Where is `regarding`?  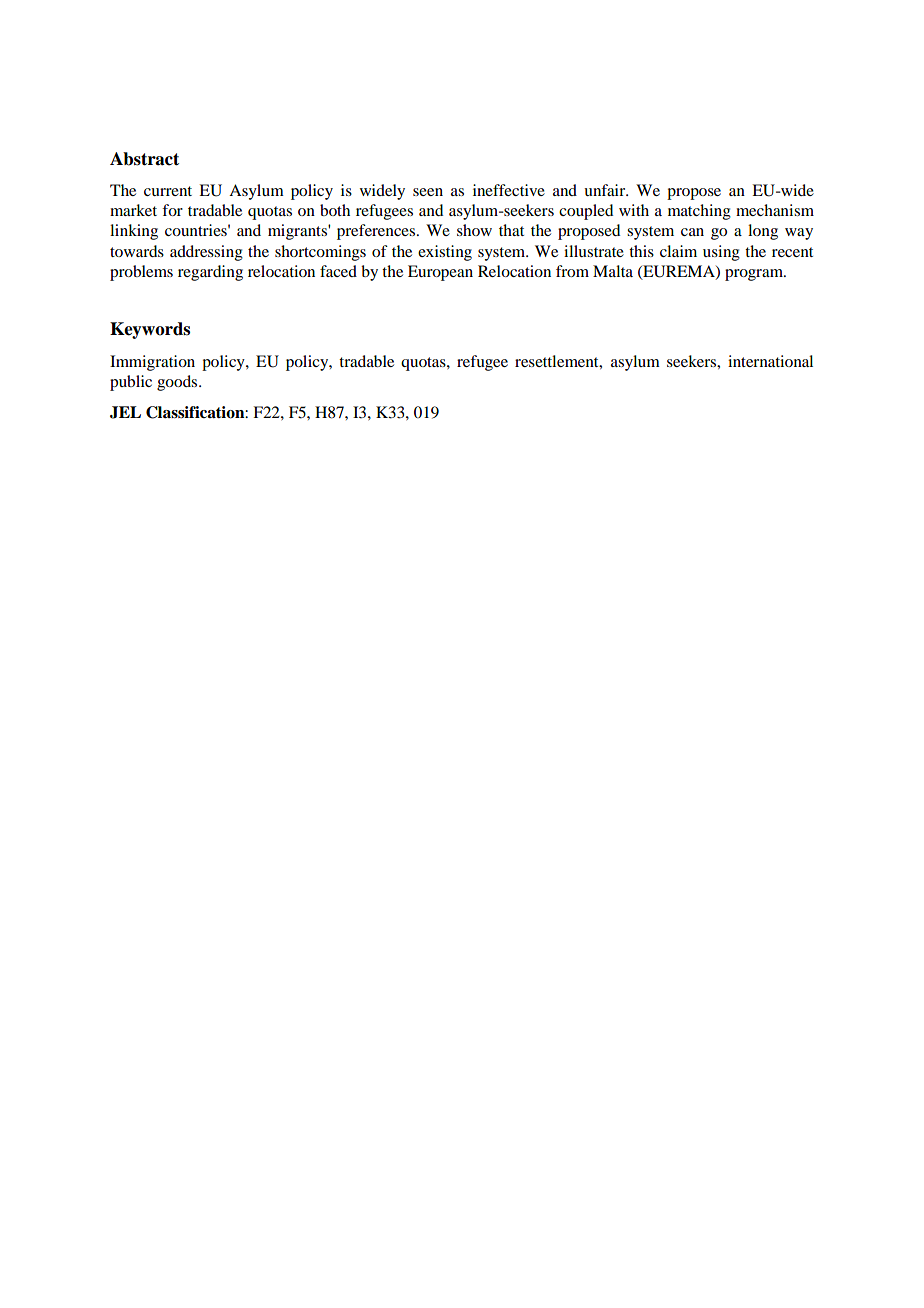 regarding is located at coordinates (210, 273).
